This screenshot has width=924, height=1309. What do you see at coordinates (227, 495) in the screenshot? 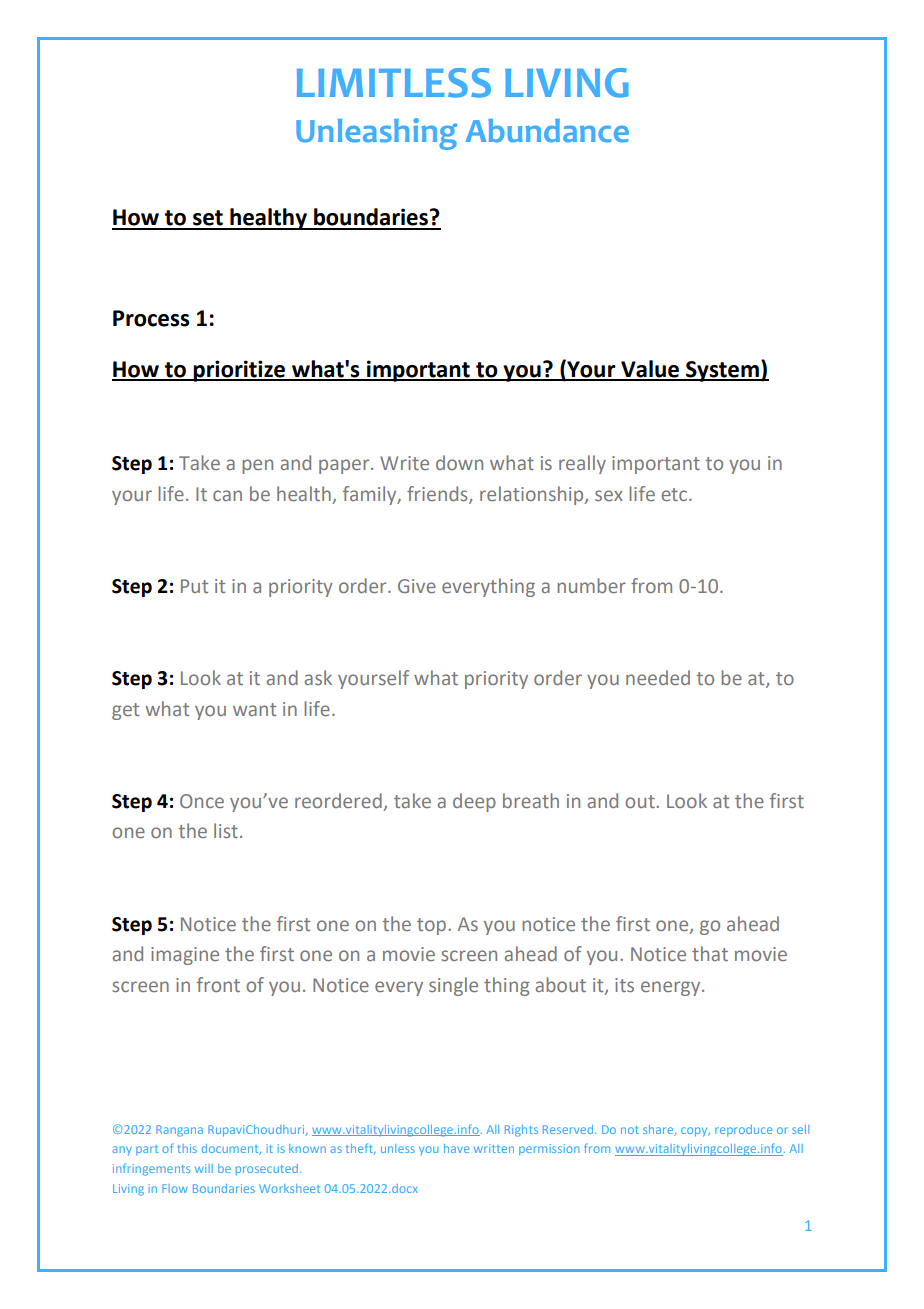
I see `can` at bounding box center [227, 495].
